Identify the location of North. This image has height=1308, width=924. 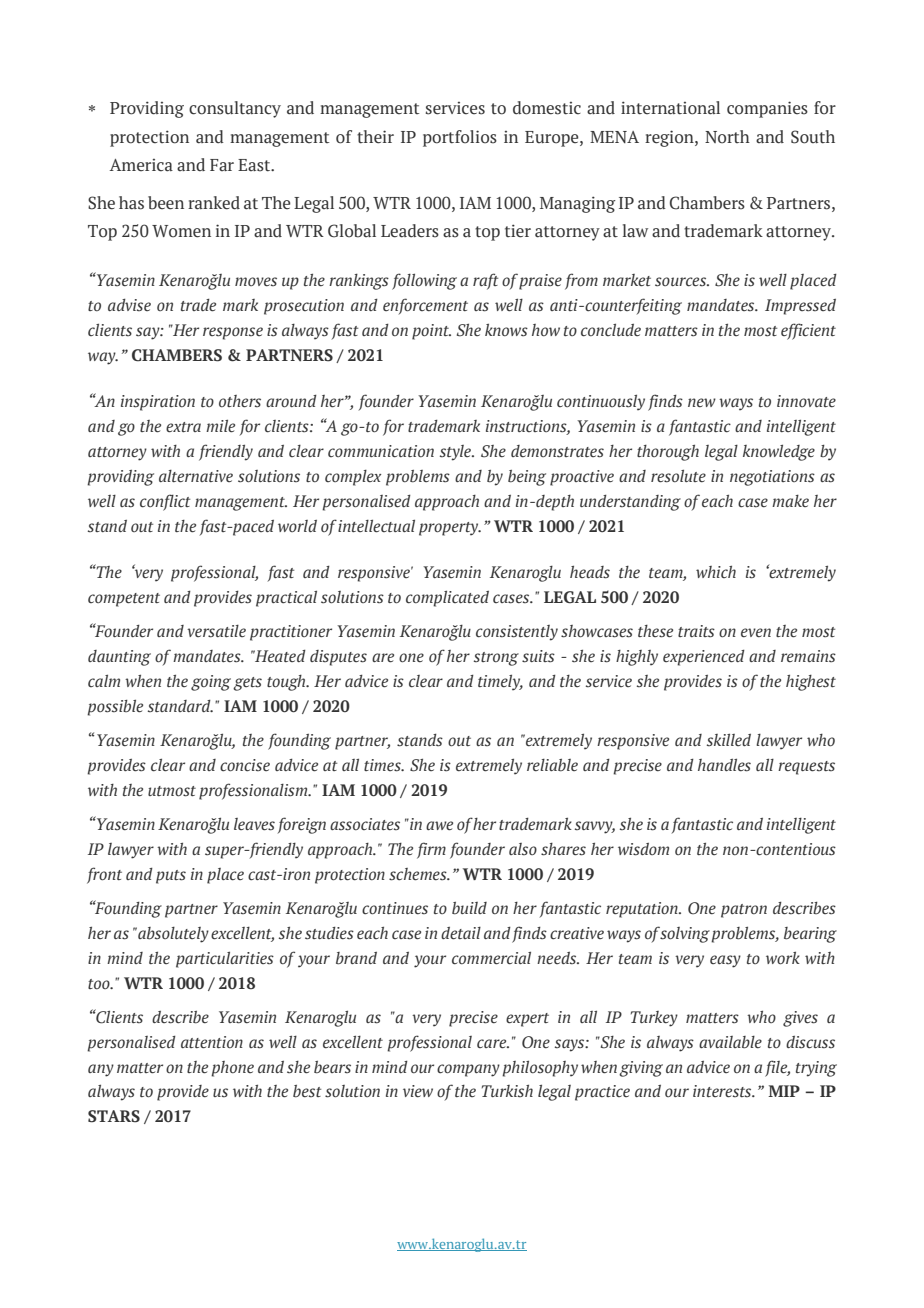
(727, 137).
